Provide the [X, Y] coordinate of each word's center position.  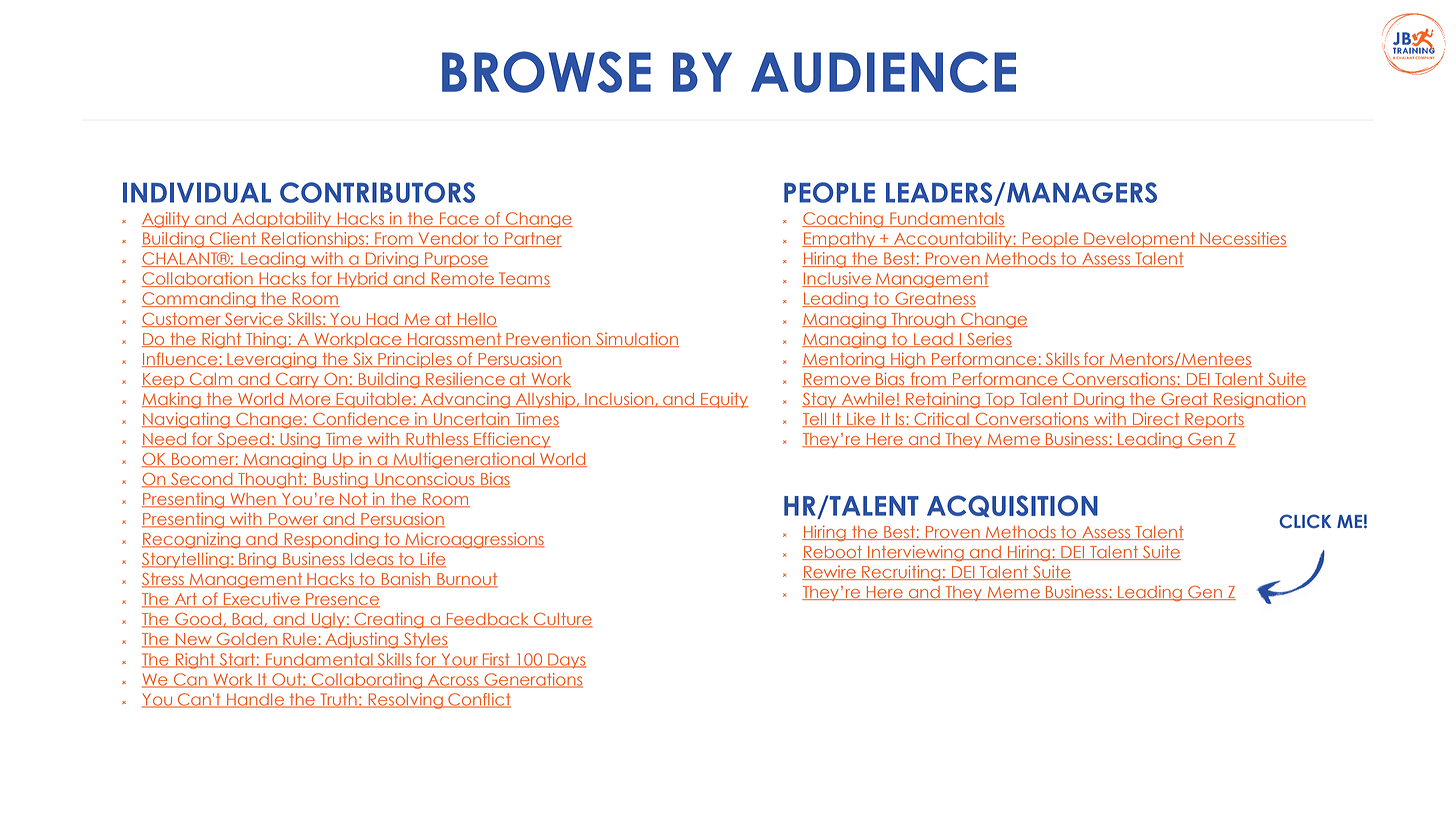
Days [566, 661]
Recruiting [901, 573]
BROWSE [546, 72]
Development [1140, 240]
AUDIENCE [883, 72]
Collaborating [367, 681]
